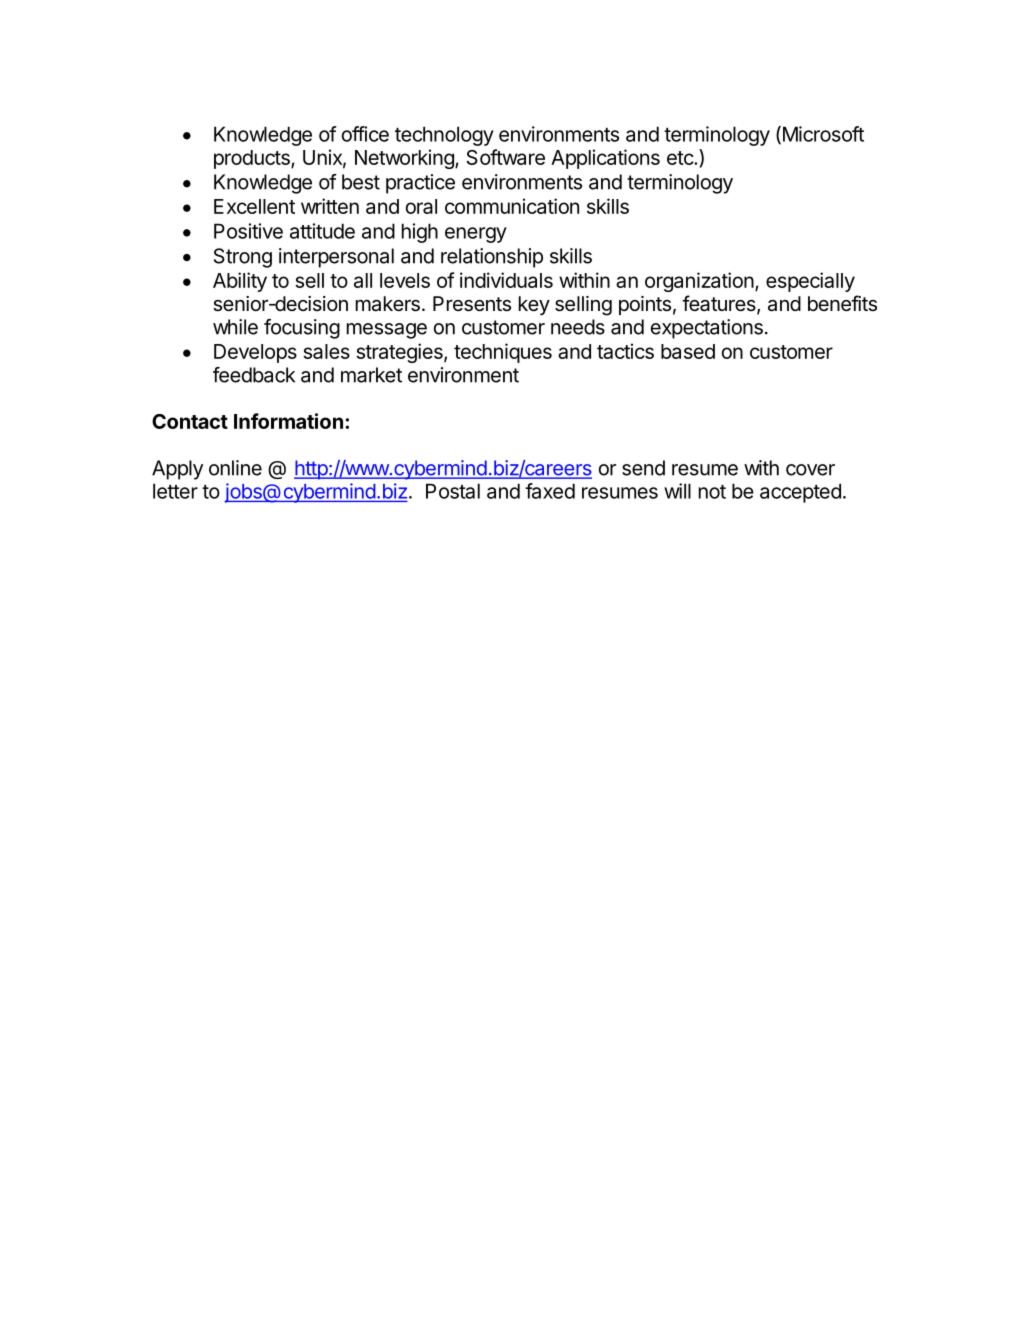 This image has width=1032, height=1335. I want to click on Microsoft, so click(822, 135).
